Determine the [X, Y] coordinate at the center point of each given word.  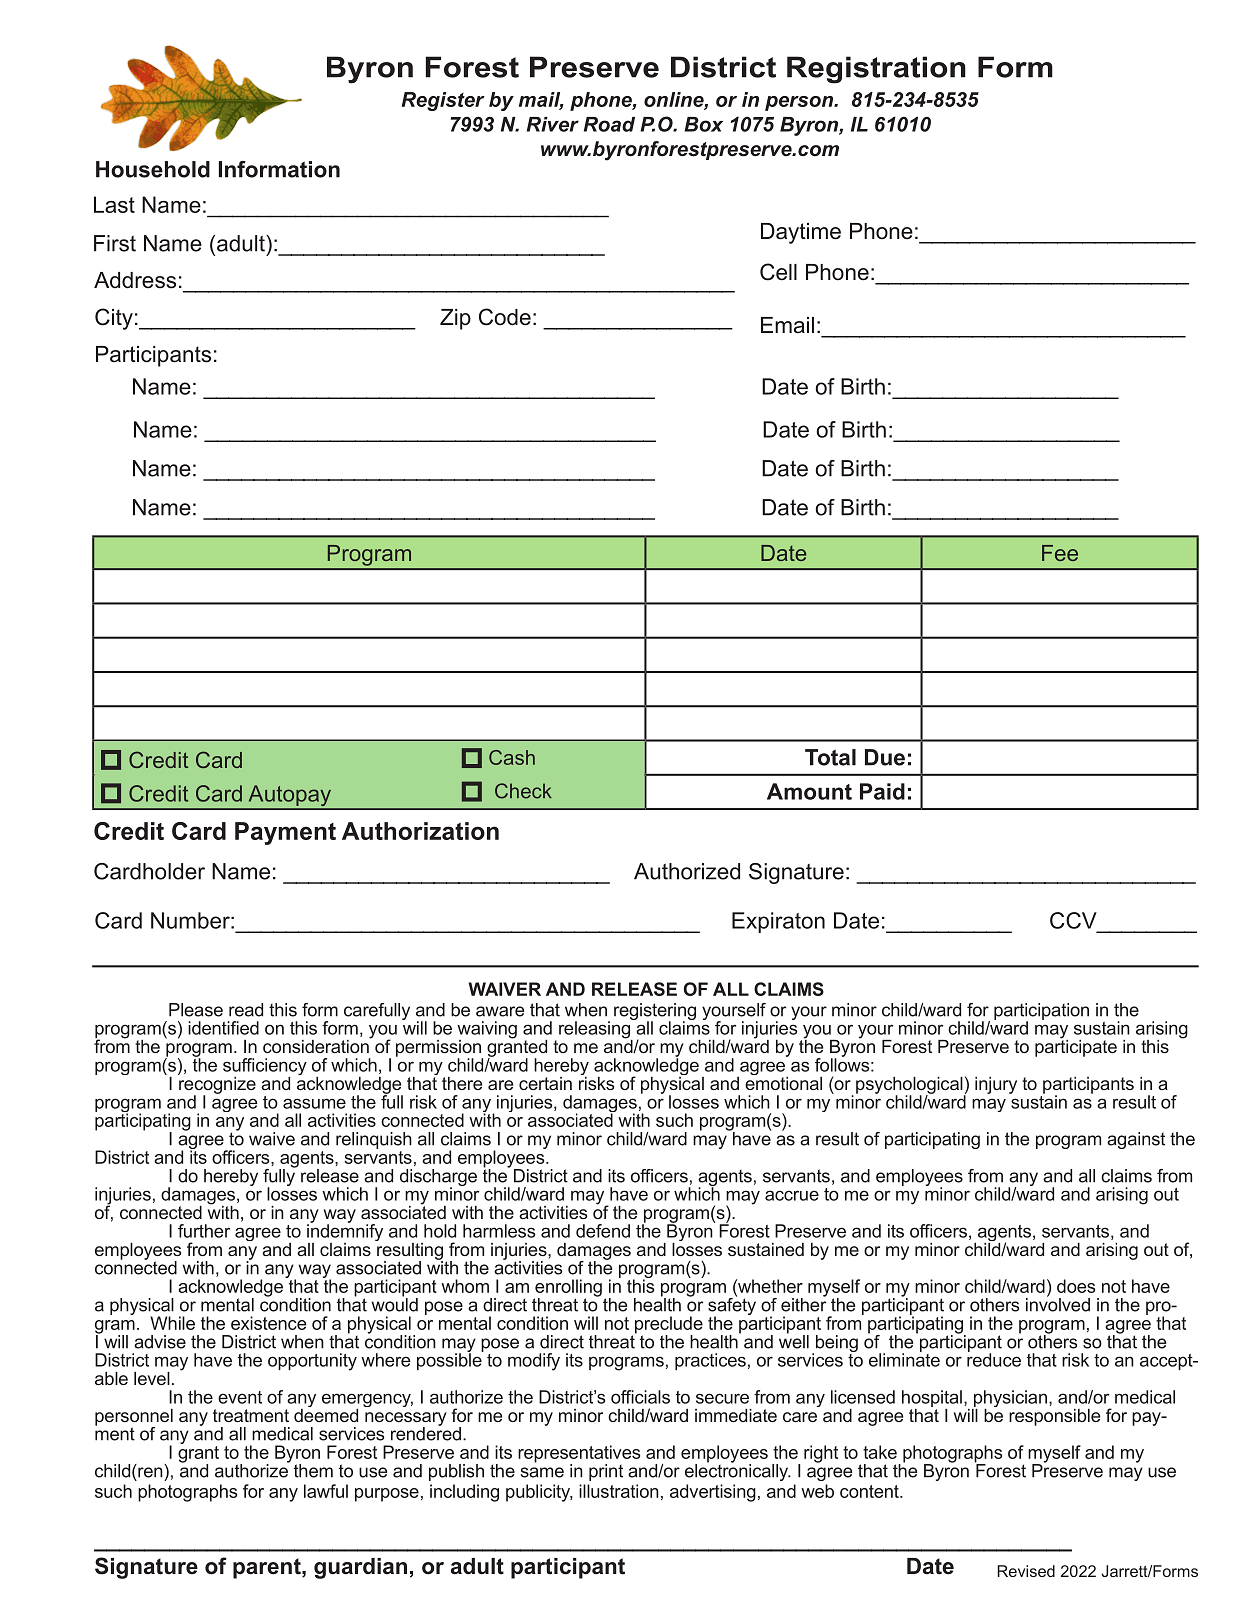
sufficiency [265, 1068]
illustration [619, 1491]
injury [996, 1085]
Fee [1060, 553]
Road [609, 124]
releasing [595, 1030]
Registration [876, 70]
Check [523, 791]
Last [114, 204]
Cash [512, 757]
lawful [326, 1491]
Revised [1026, 1571]
